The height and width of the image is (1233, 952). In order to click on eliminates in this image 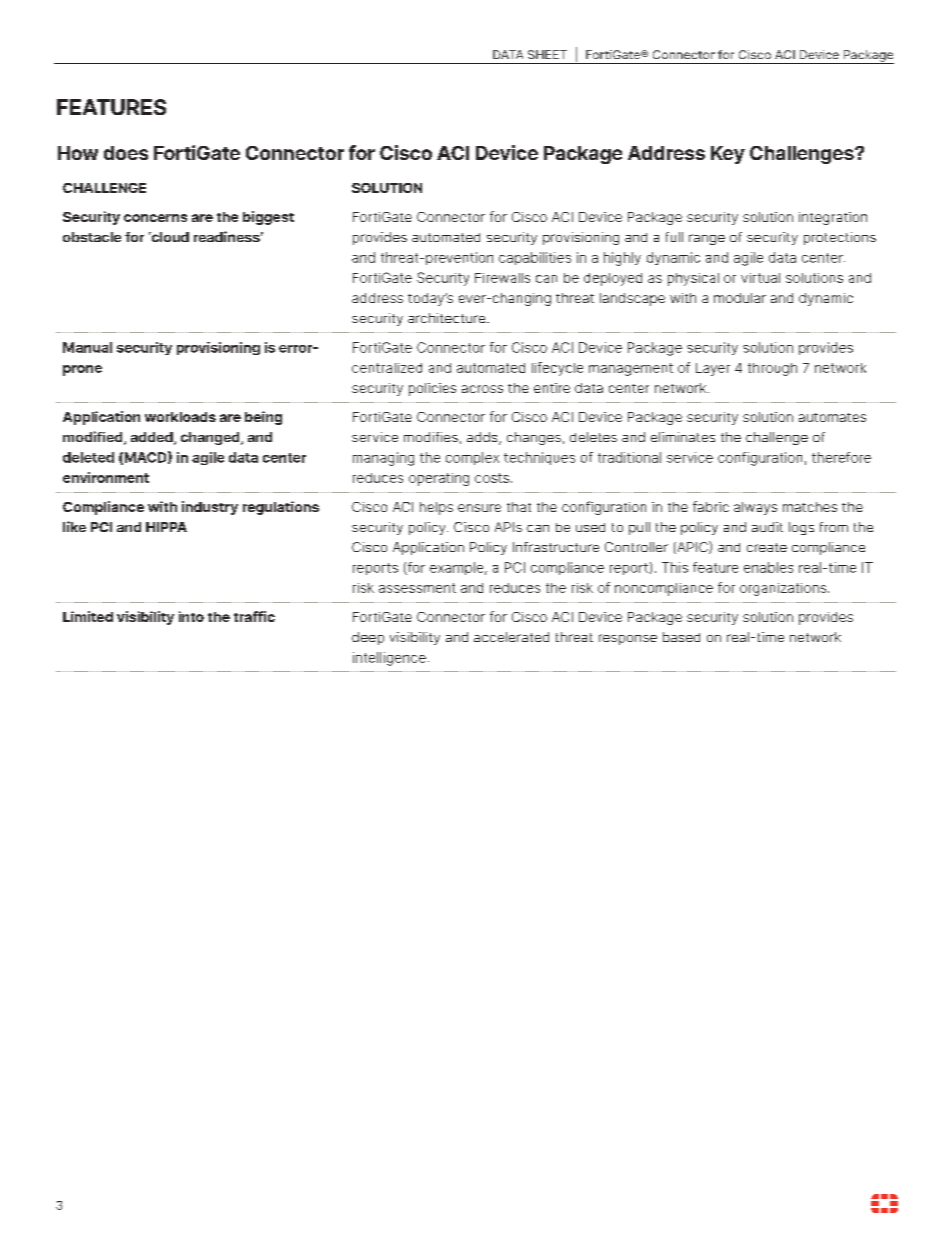, I will do `click(683, 437)`.
